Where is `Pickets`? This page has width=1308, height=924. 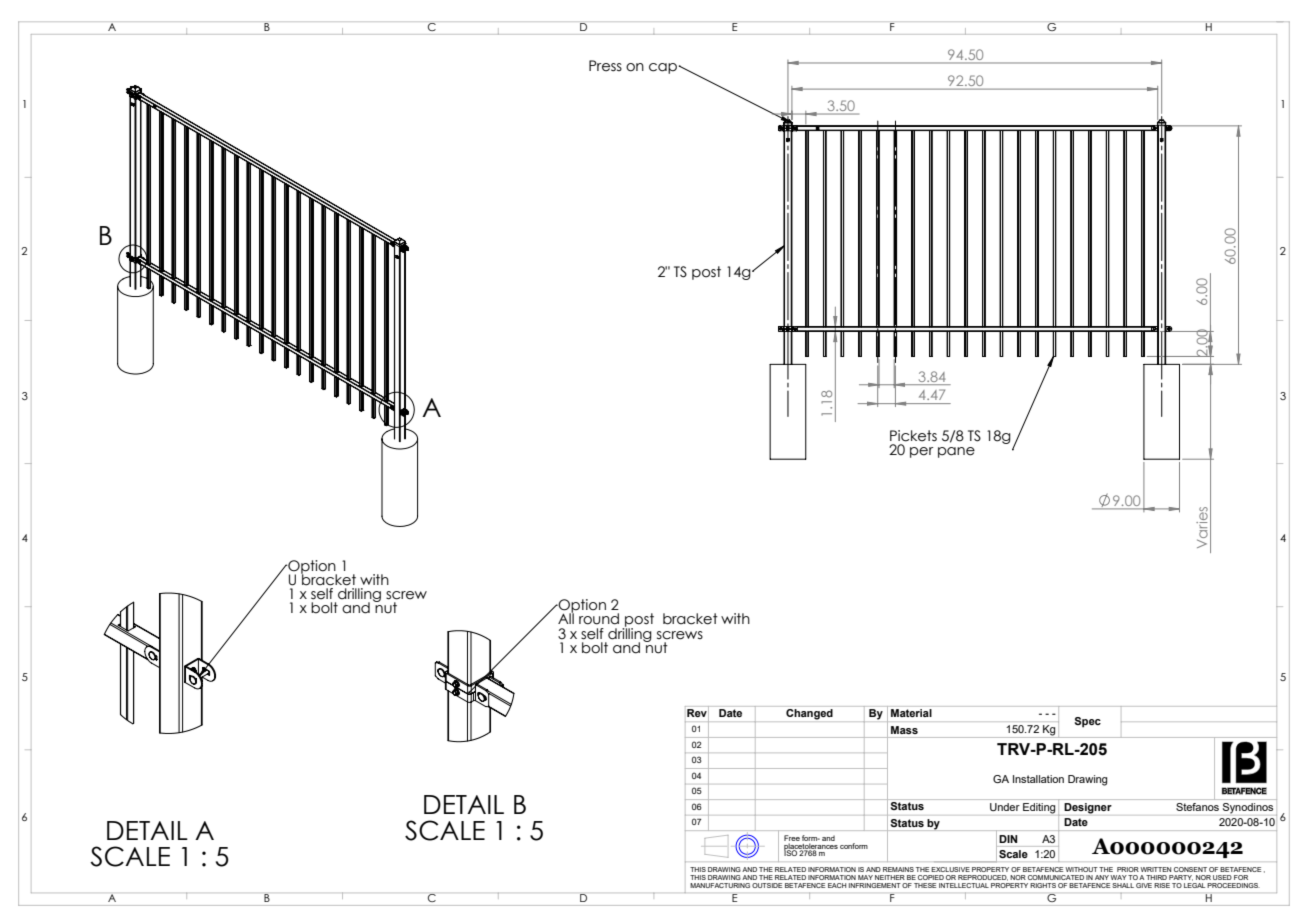
Pickets is located at coordinates (913, 436).
